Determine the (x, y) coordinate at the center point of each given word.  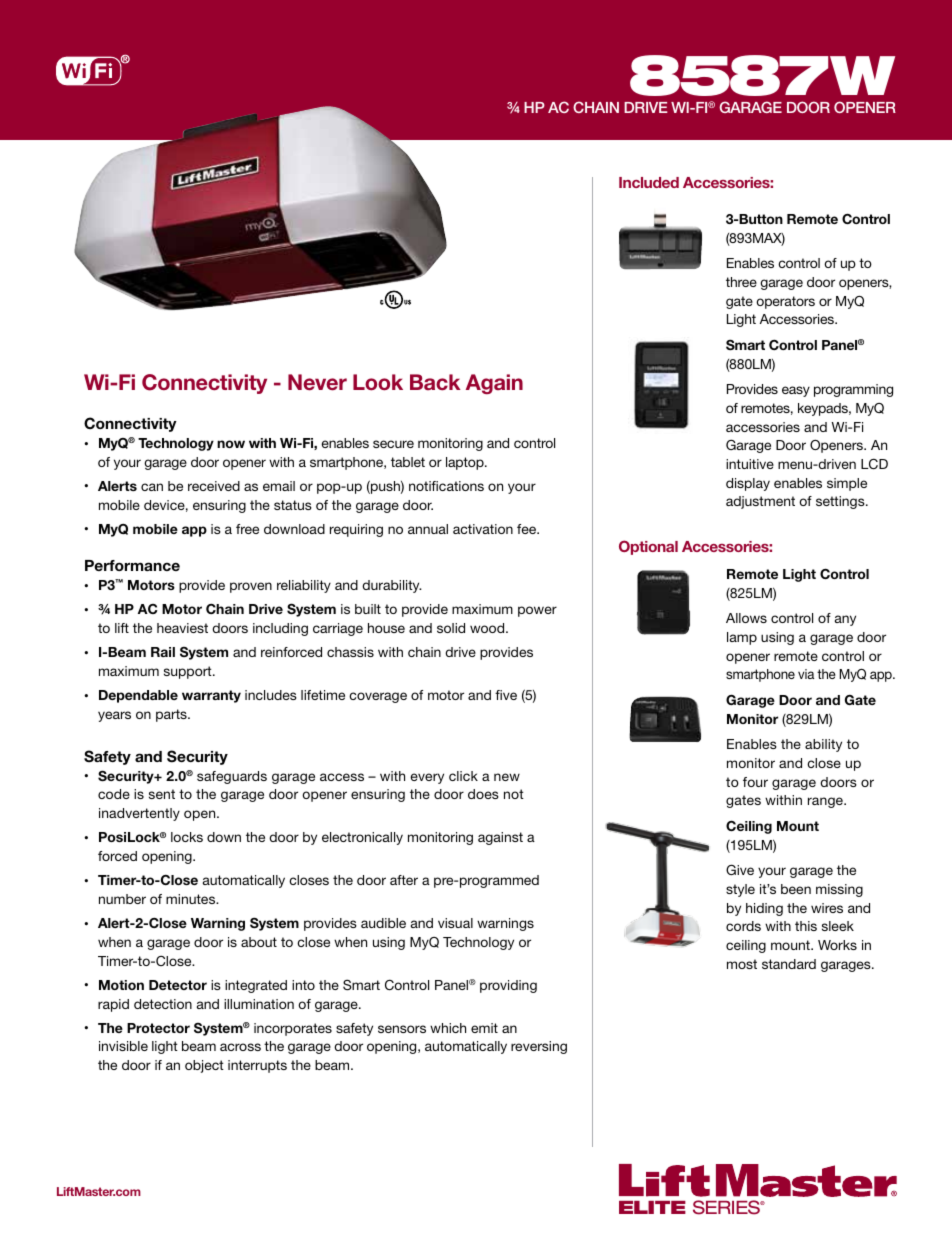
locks (187, 837)
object (204, 1066)
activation (483, 529)
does (483, 794)
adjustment (760, 502)
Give (740, 869)
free (247, 529)
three (741, 282)
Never (317, 382)
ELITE (652, 1207)
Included (649, 182)
